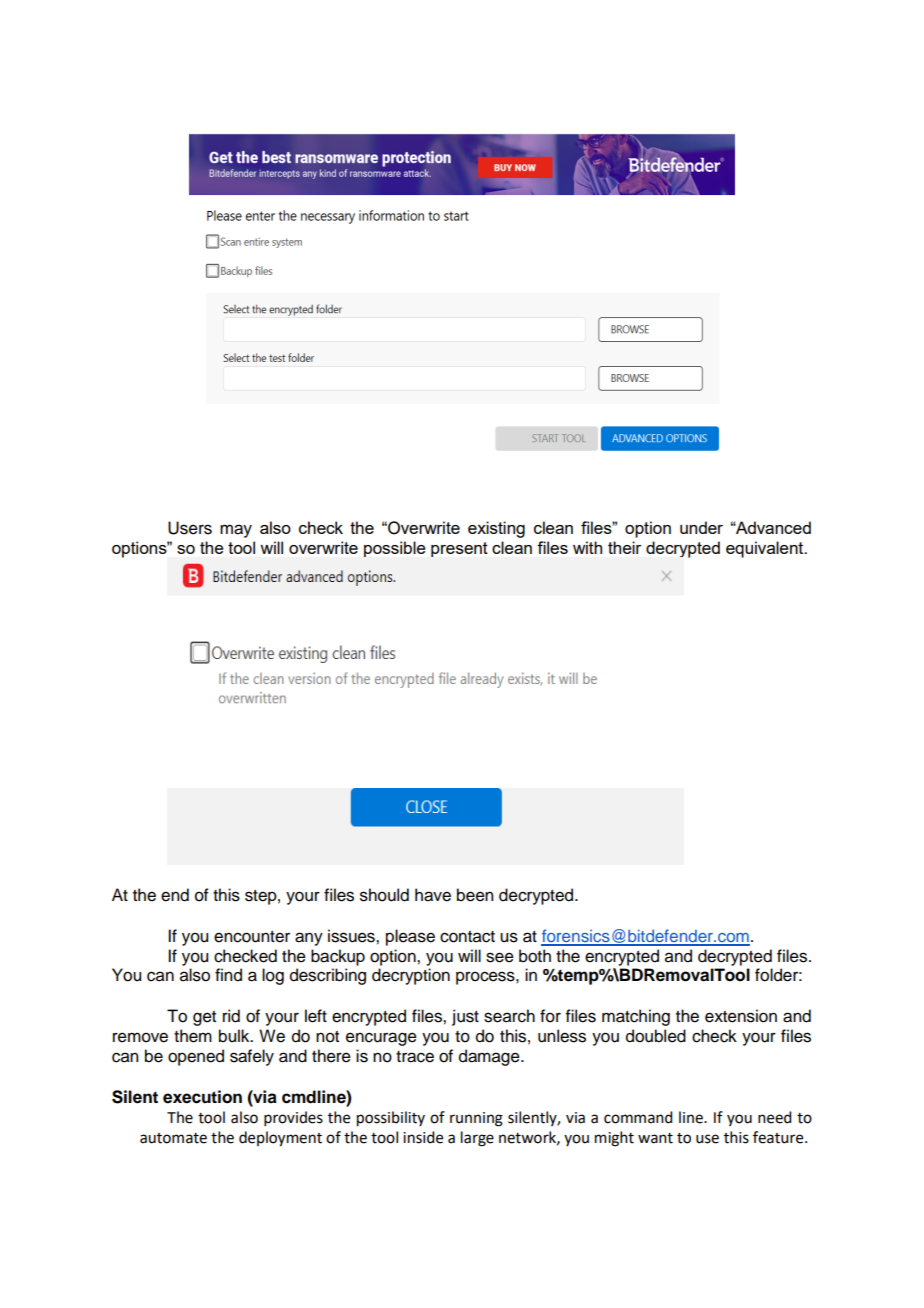 Image resolution: width=924 pixels, height=1308 pixels. Describe the element at coordinates (475, 895) in the screenshot. I see `been` at that location.
